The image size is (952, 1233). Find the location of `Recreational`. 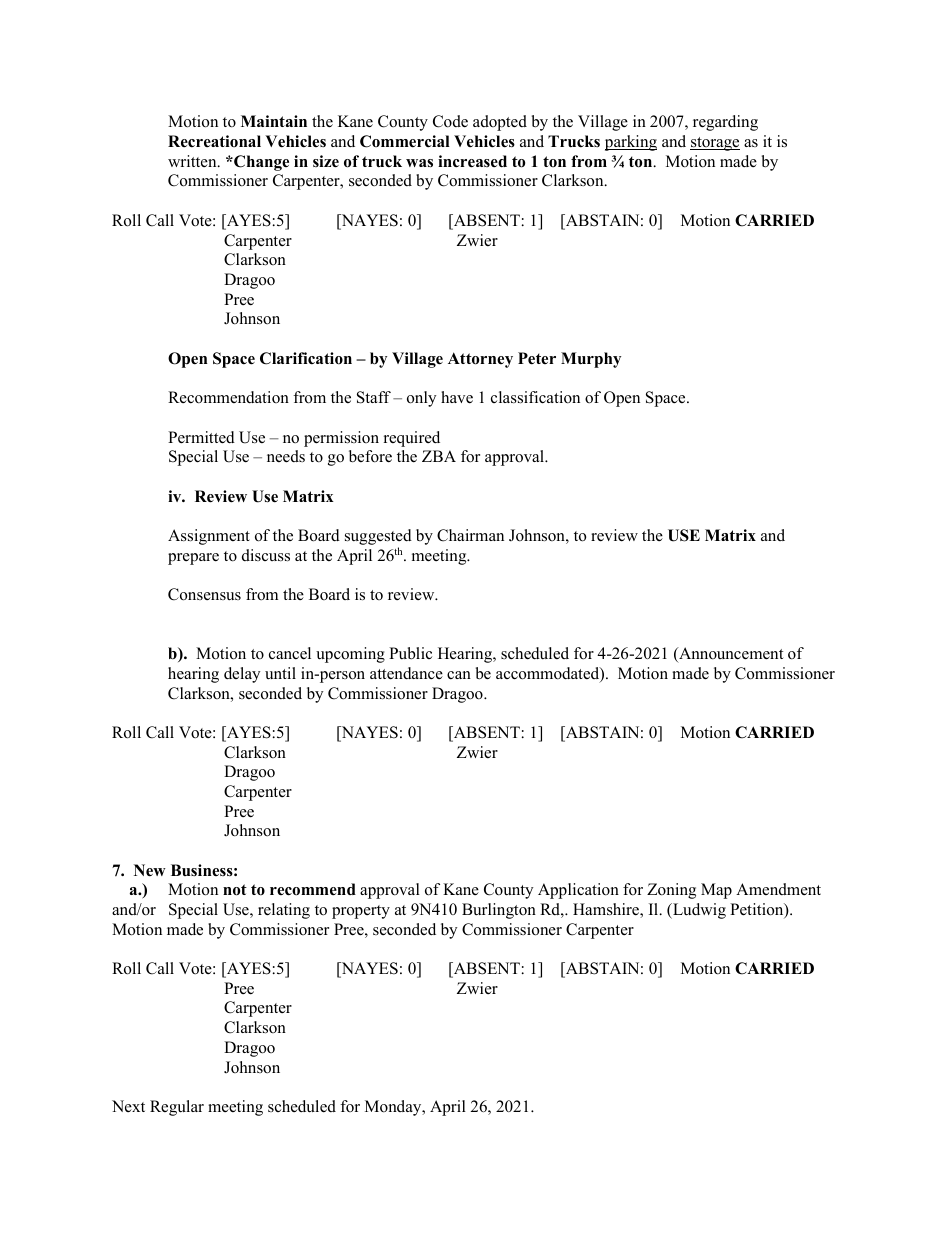

Recreational is located at coordinates (214, 141).
